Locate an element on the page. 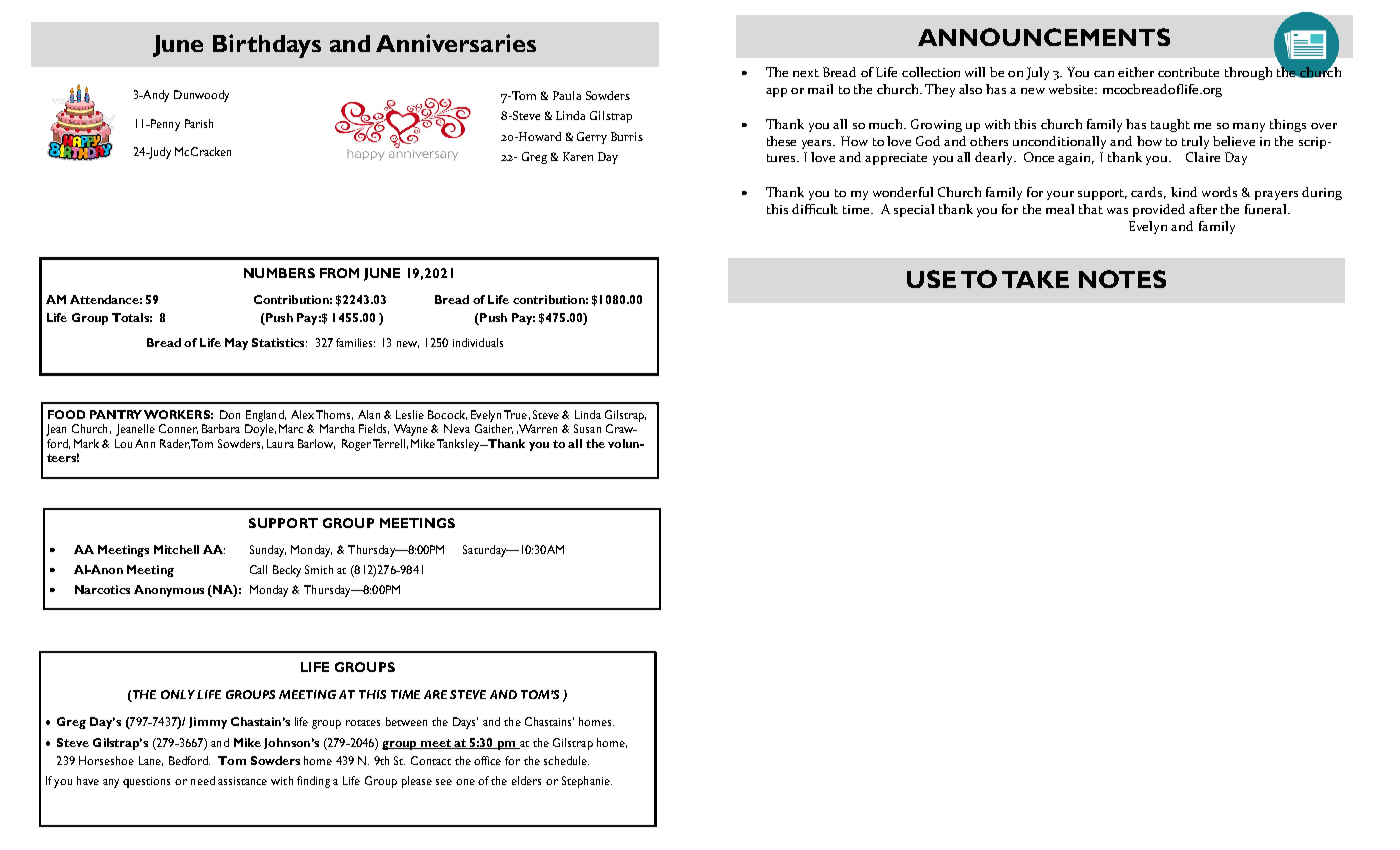  schedule is located at coordinates (566, 760).
